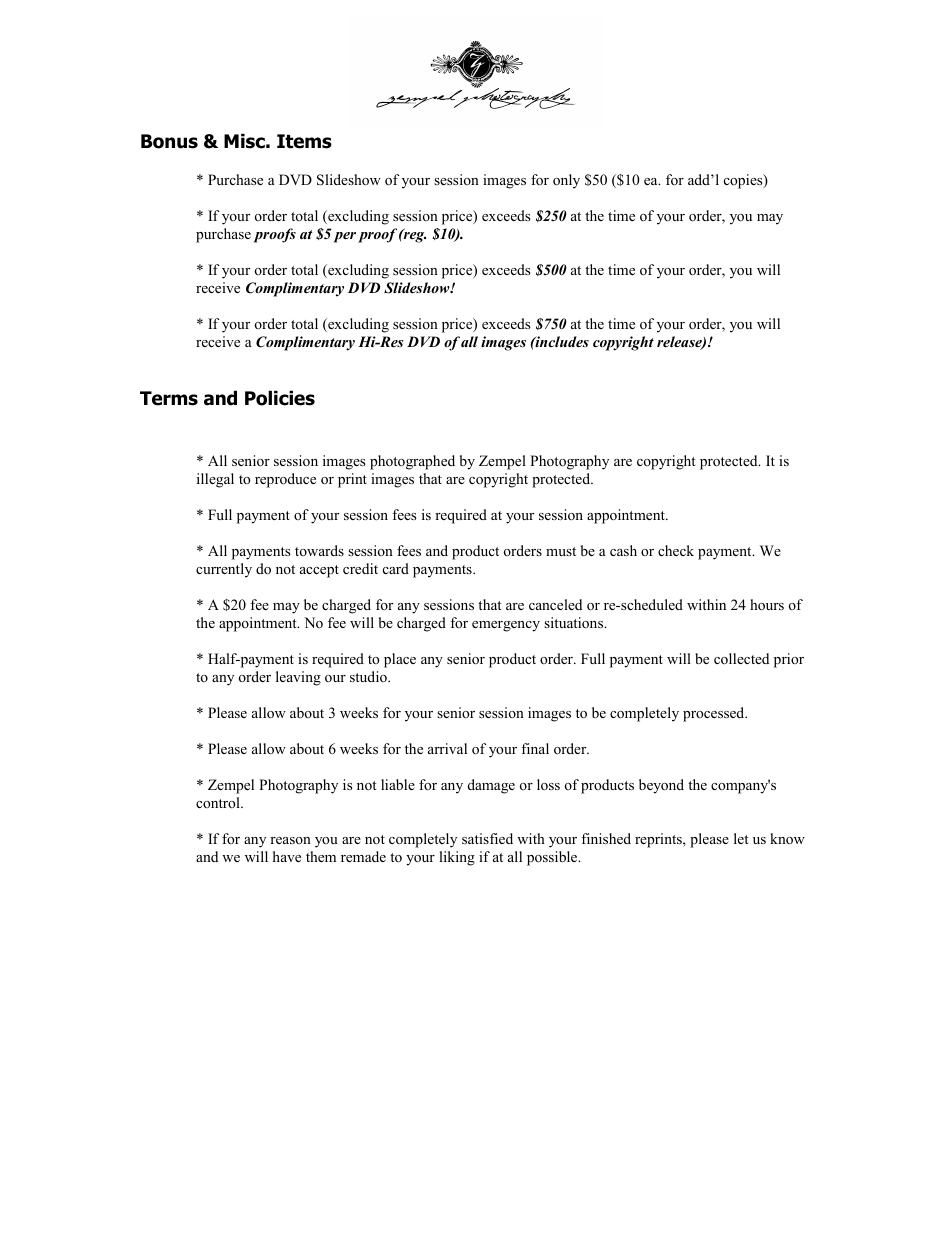 The height and width of the screenshot is (1233, 952). Describe the element at coordinates (290, 840) in the screenshot. I see `reason` at that location.
